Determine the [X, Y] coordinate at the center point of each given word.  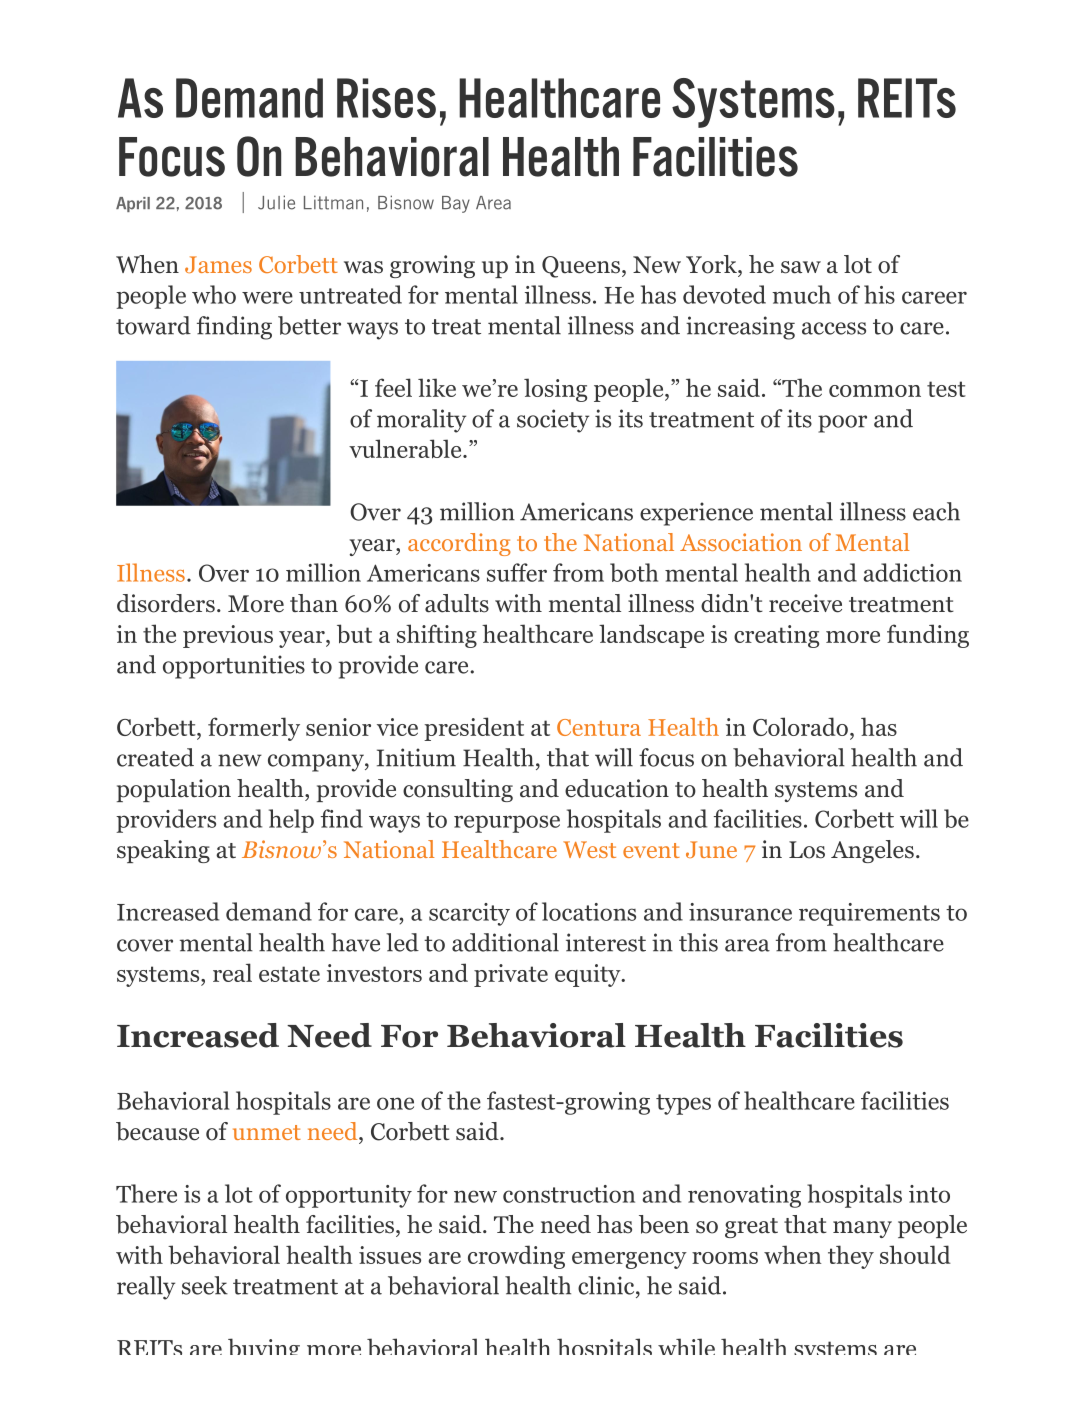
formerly [254, 729]
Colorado [800, 726]
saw [801, 267]
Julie [276, 202]
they [851, 1257]
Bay [456, 204]
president [474, 729]
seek [205, 1285]
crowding [516, 1257]
